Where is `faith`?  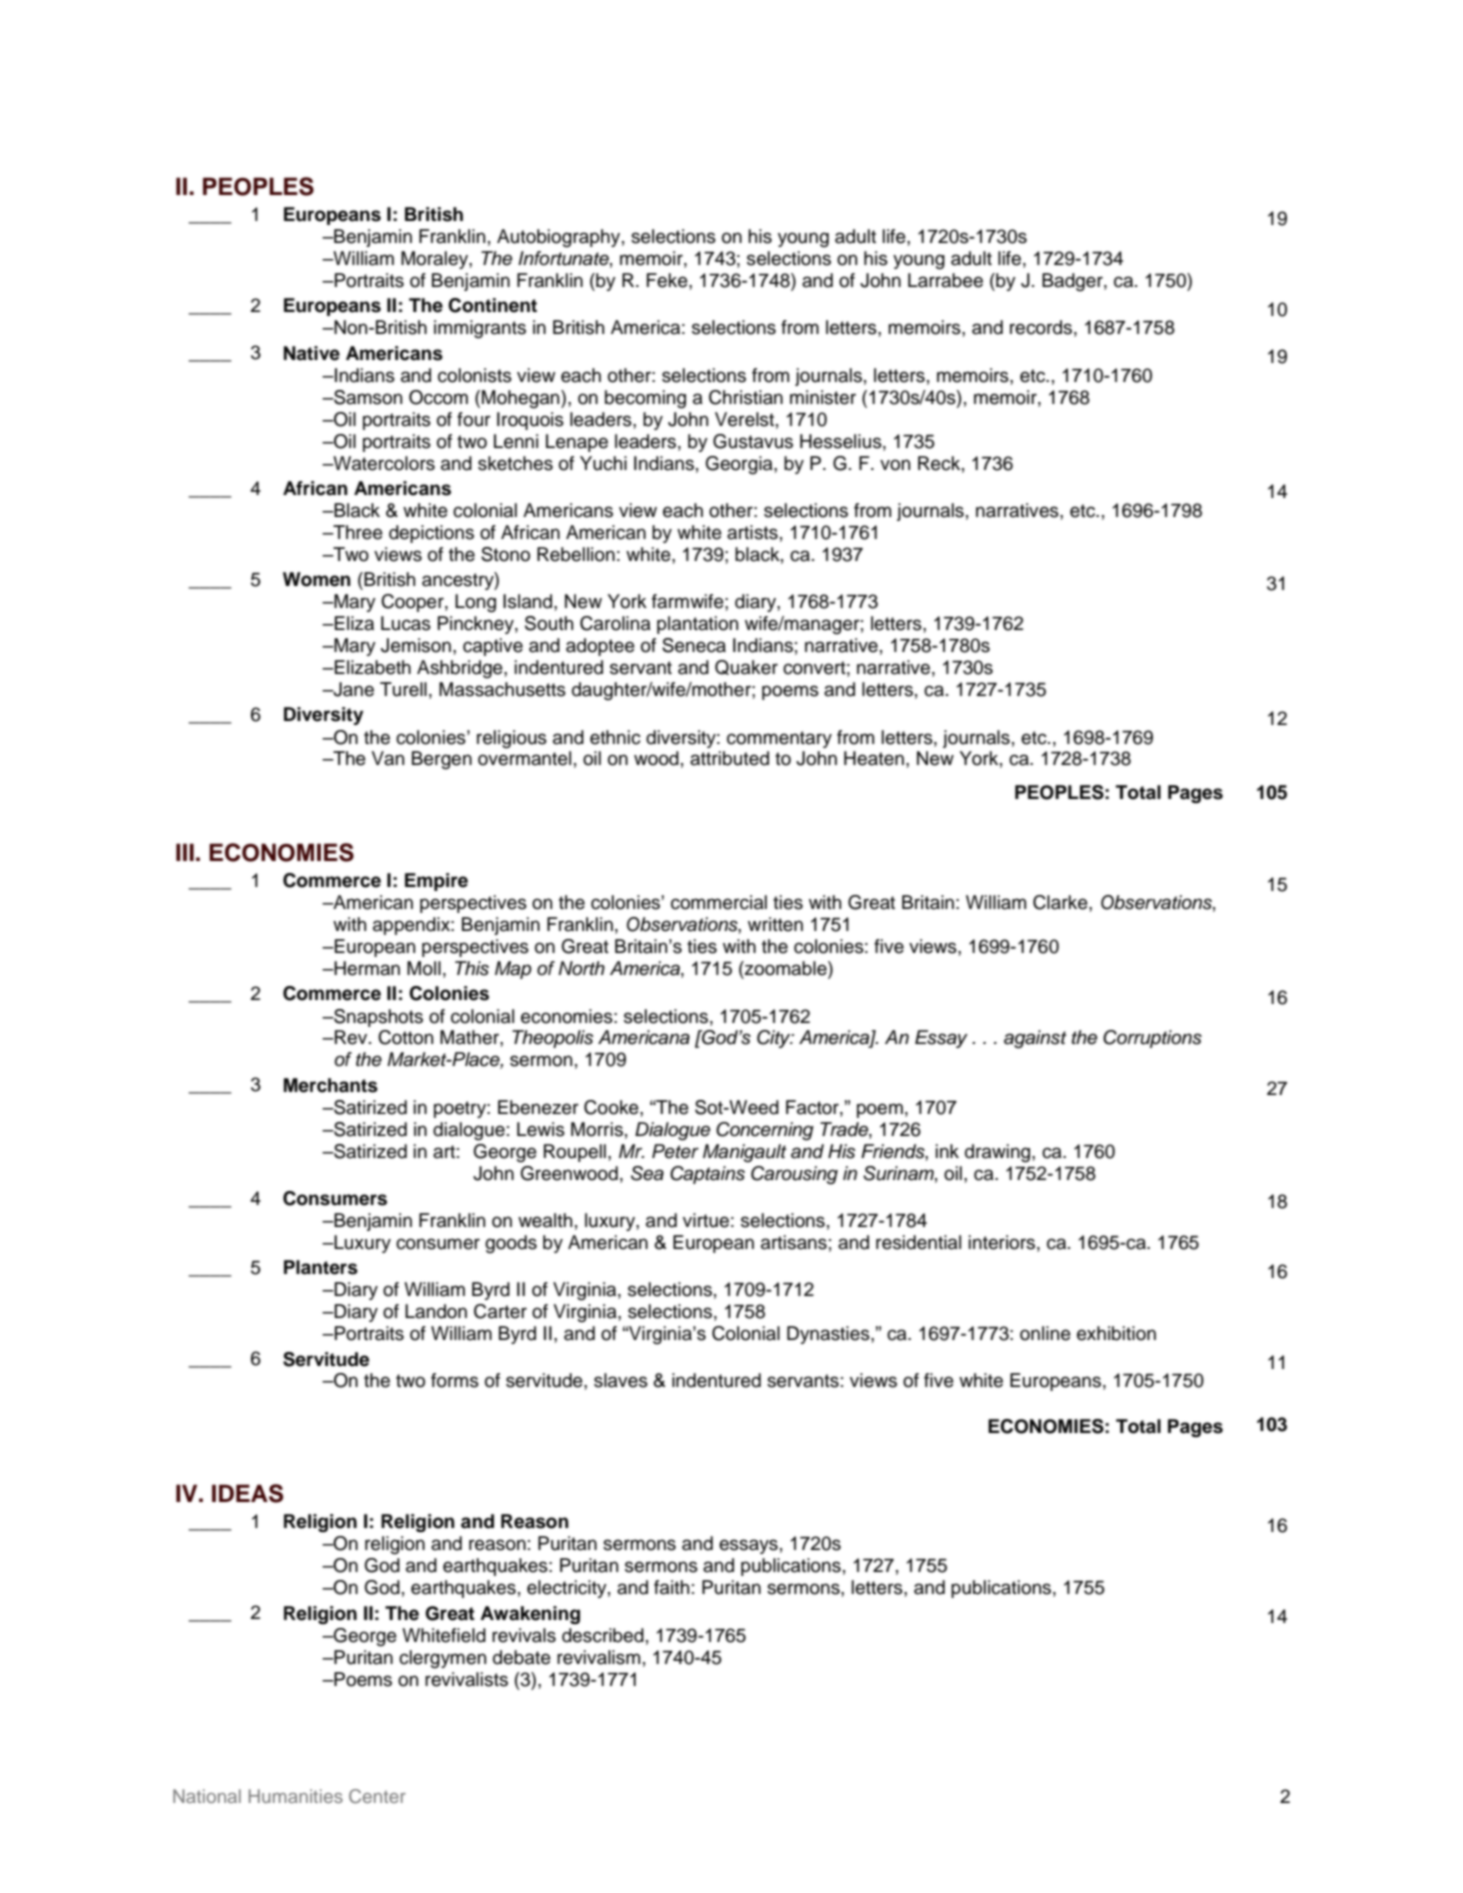
faith is located at coordinates (671, 1587).
